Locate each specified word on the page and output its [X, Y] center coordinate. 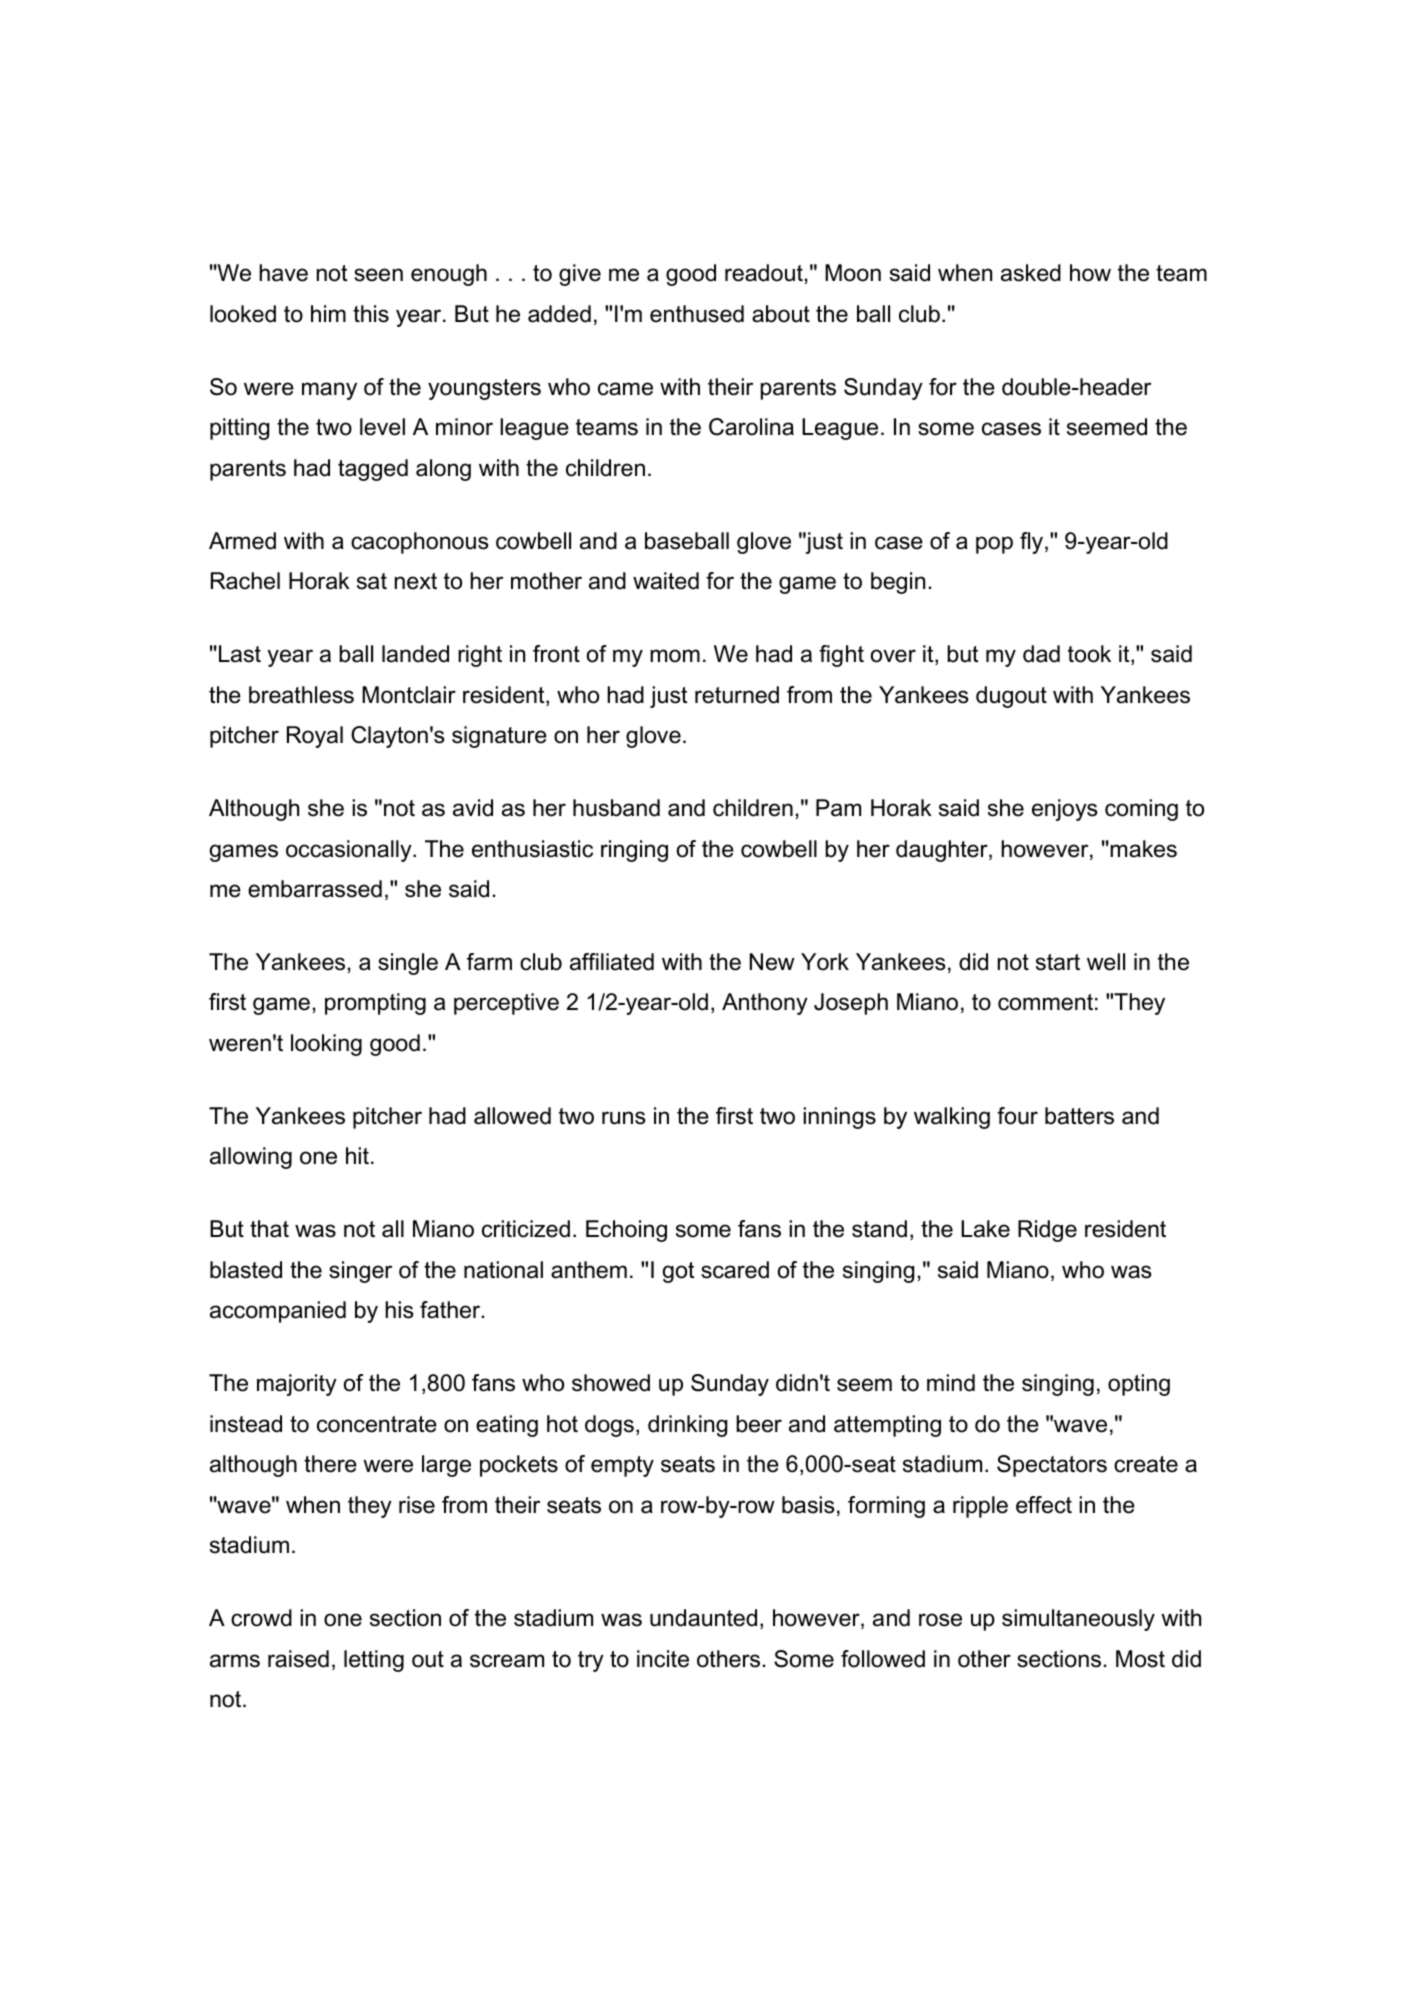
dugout [1011, 697]
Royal [315, 737]
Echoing [626, 1231]
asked [1031, 273]
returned [737, 695]
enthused [697, 314]
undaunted [703, 1618]
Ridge [1047, 1231]
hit [357, 1155]
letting [374, 1661]
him [328, 313]
